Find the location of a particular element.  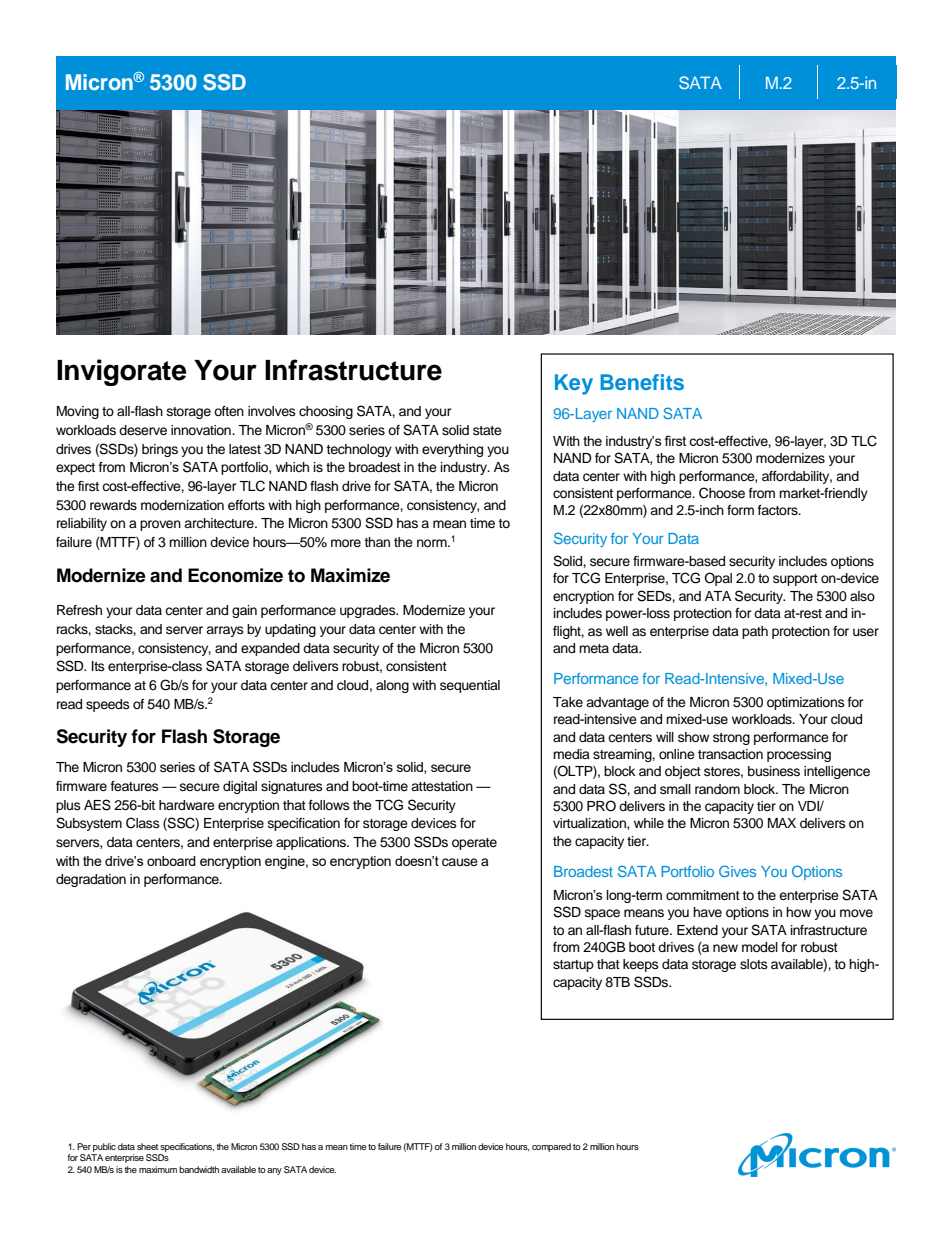

Invigorate is located at coordinates (121, 372).
